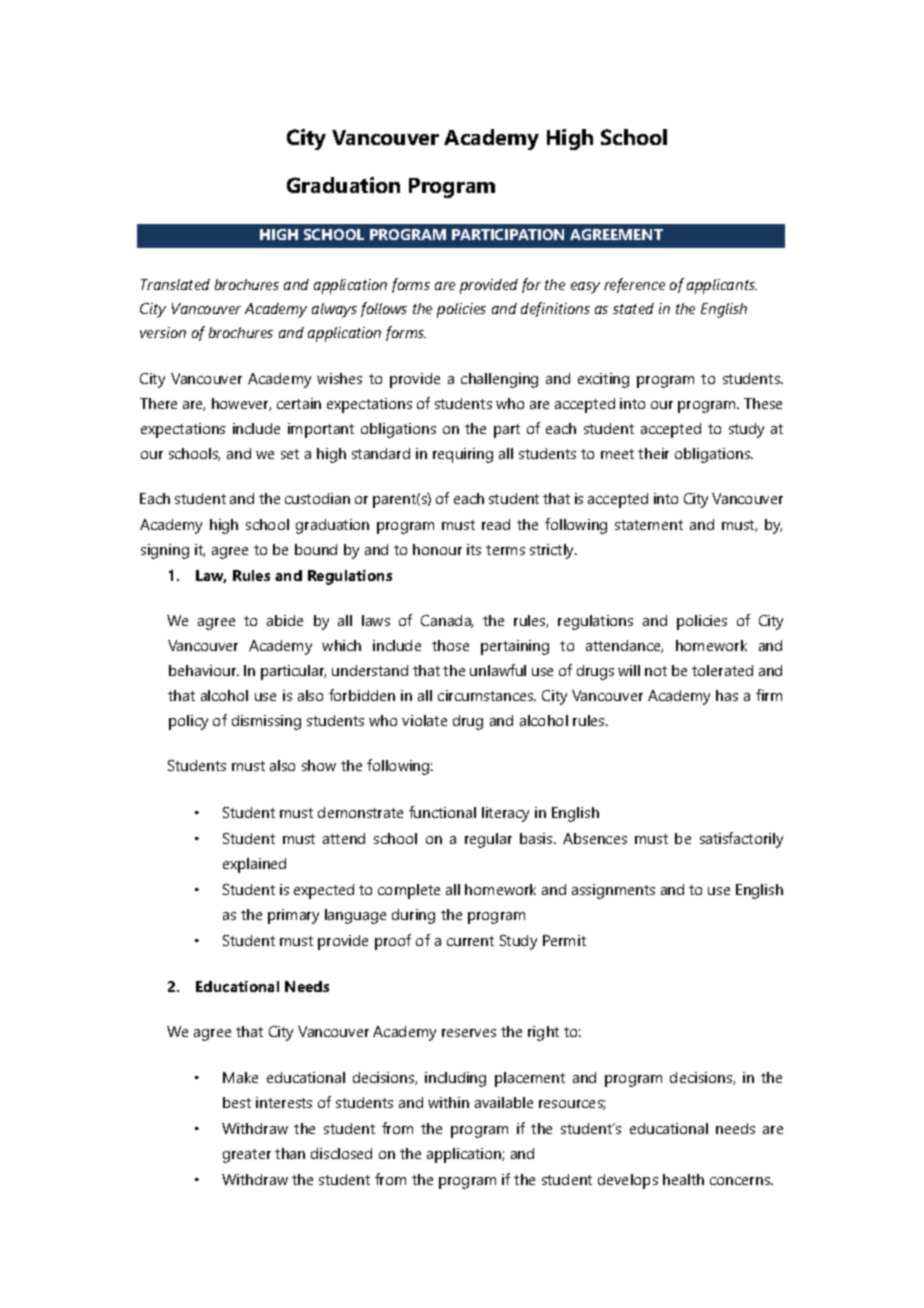 This screenshot has height=1308, width=924. What do you see at coordinates (384, 309) in the screenshot?
I see `follows` at bounding box center [384, 309].
